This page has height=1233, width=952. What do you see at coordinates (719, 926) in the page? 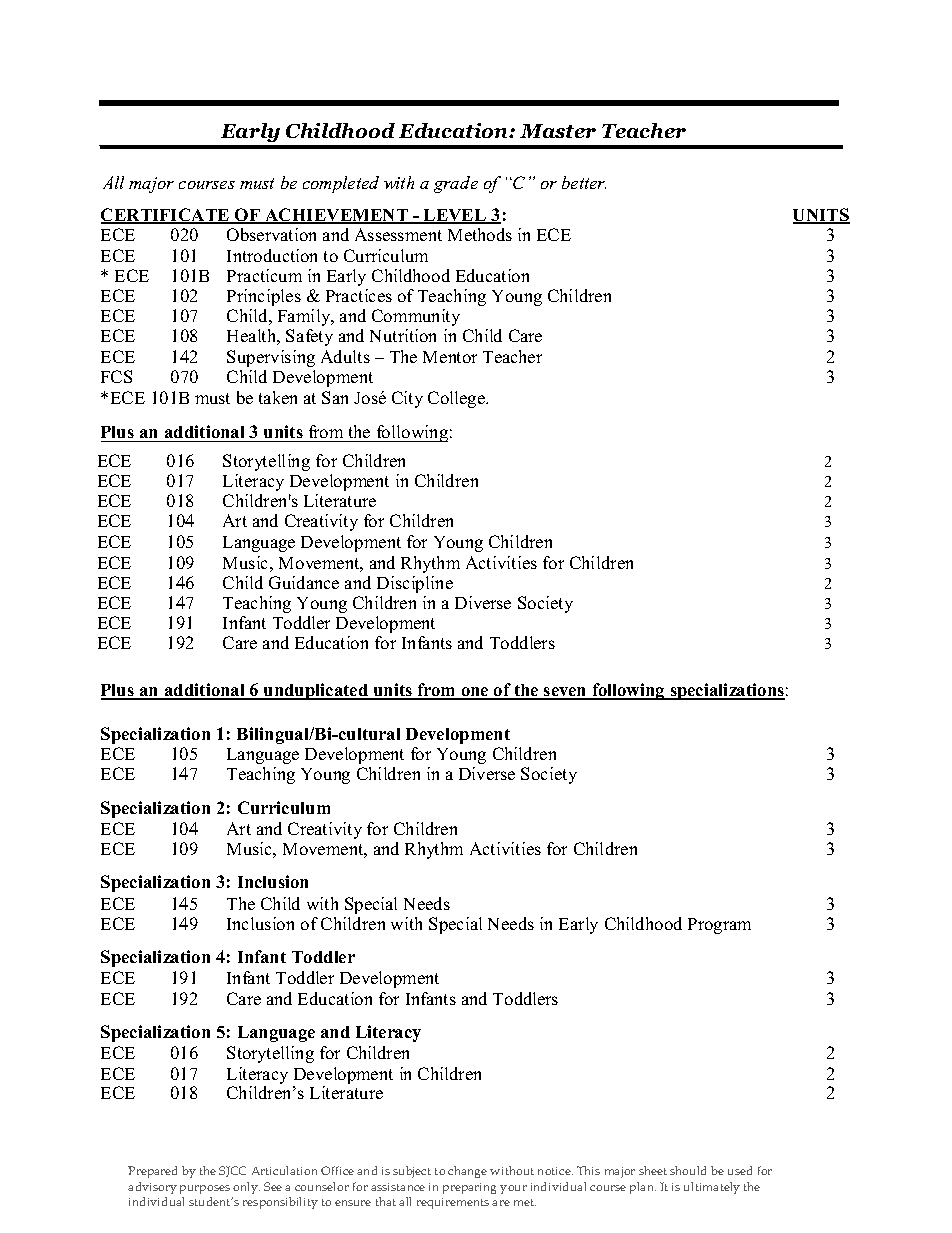
I see `Program` at bounding box center [719, 926].
